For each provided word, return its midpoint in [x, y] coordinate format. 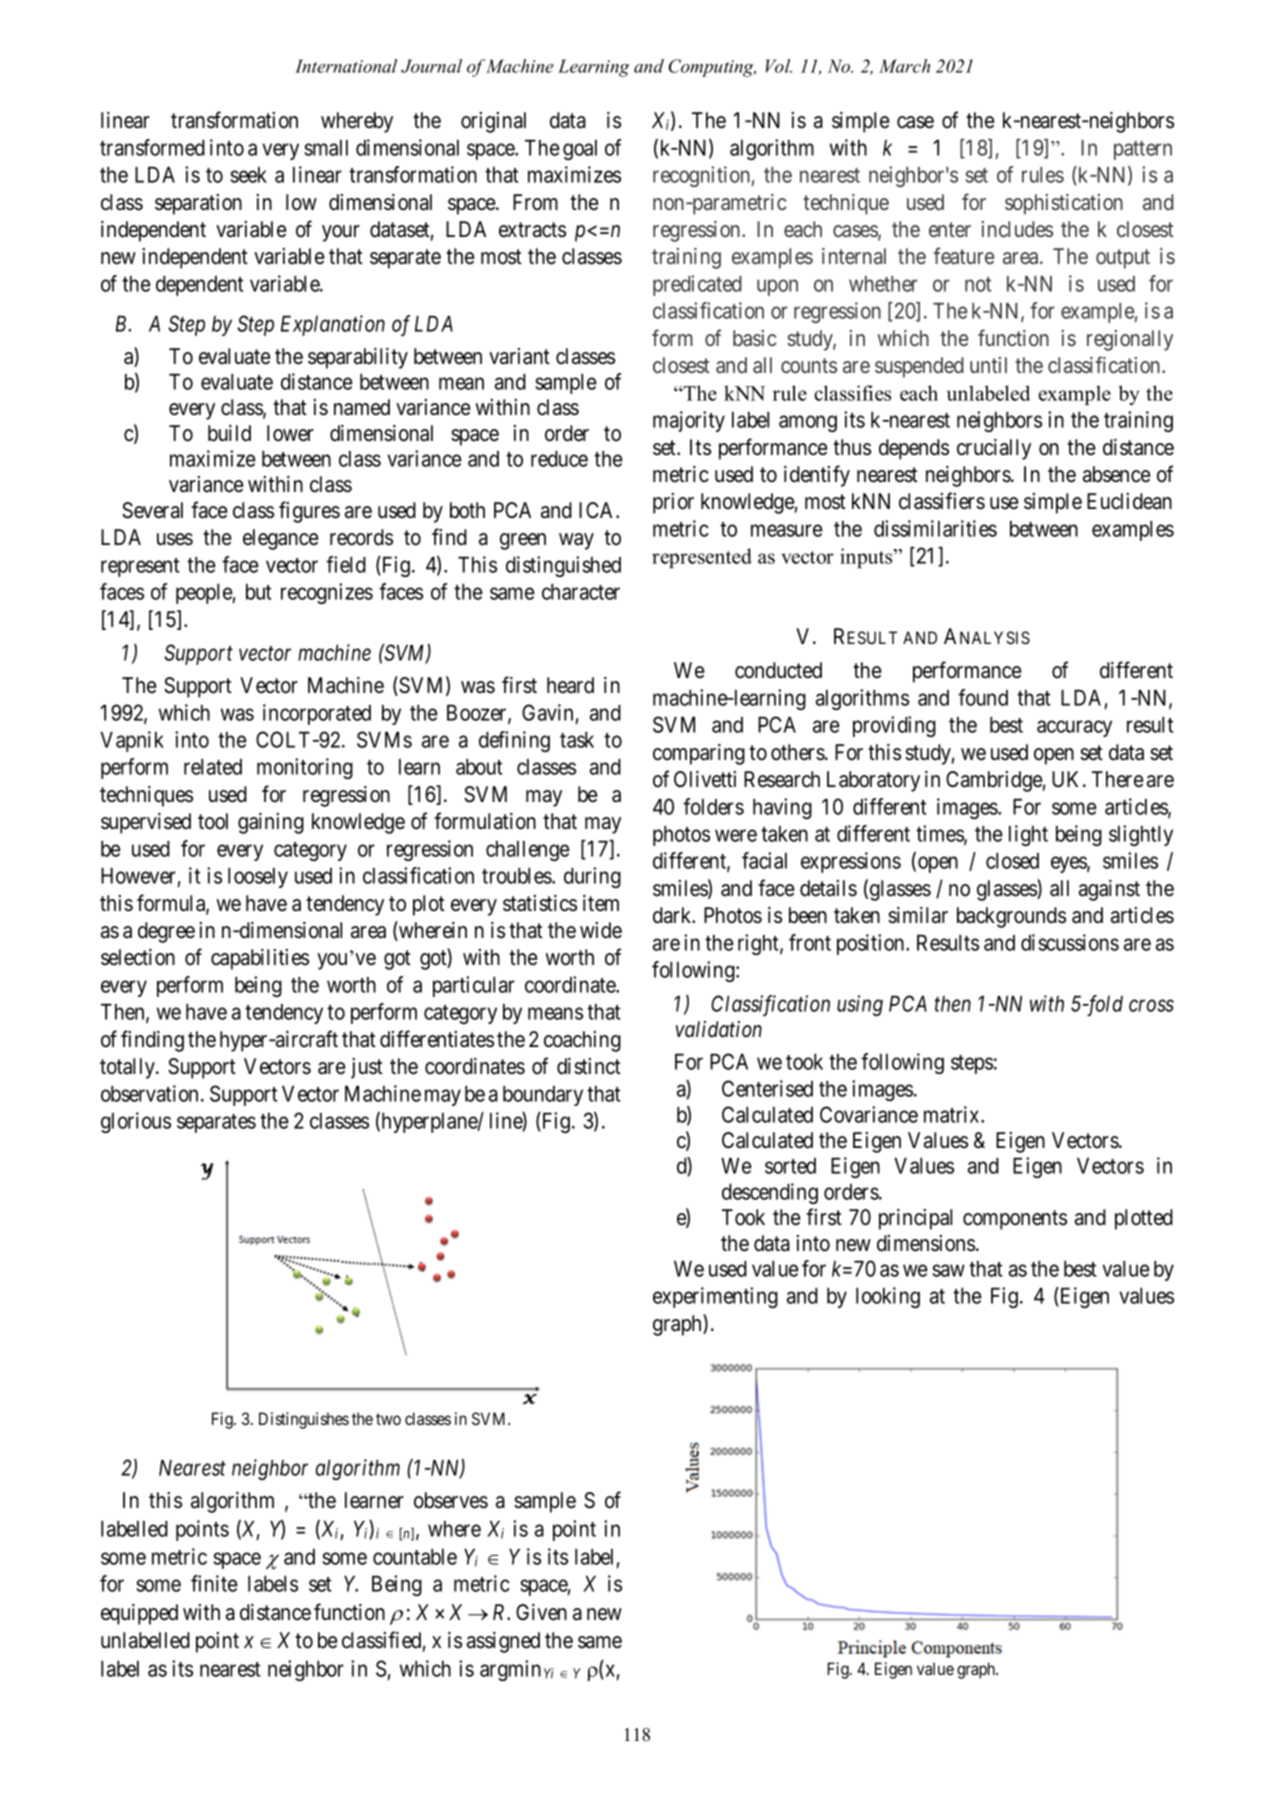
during [592, 877]
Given [541, 1612]
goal [580, 150]
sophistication [1064, 204]
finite [214, 1583]
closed [1012, 861]
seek [249, 175]
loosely [258, 878]
